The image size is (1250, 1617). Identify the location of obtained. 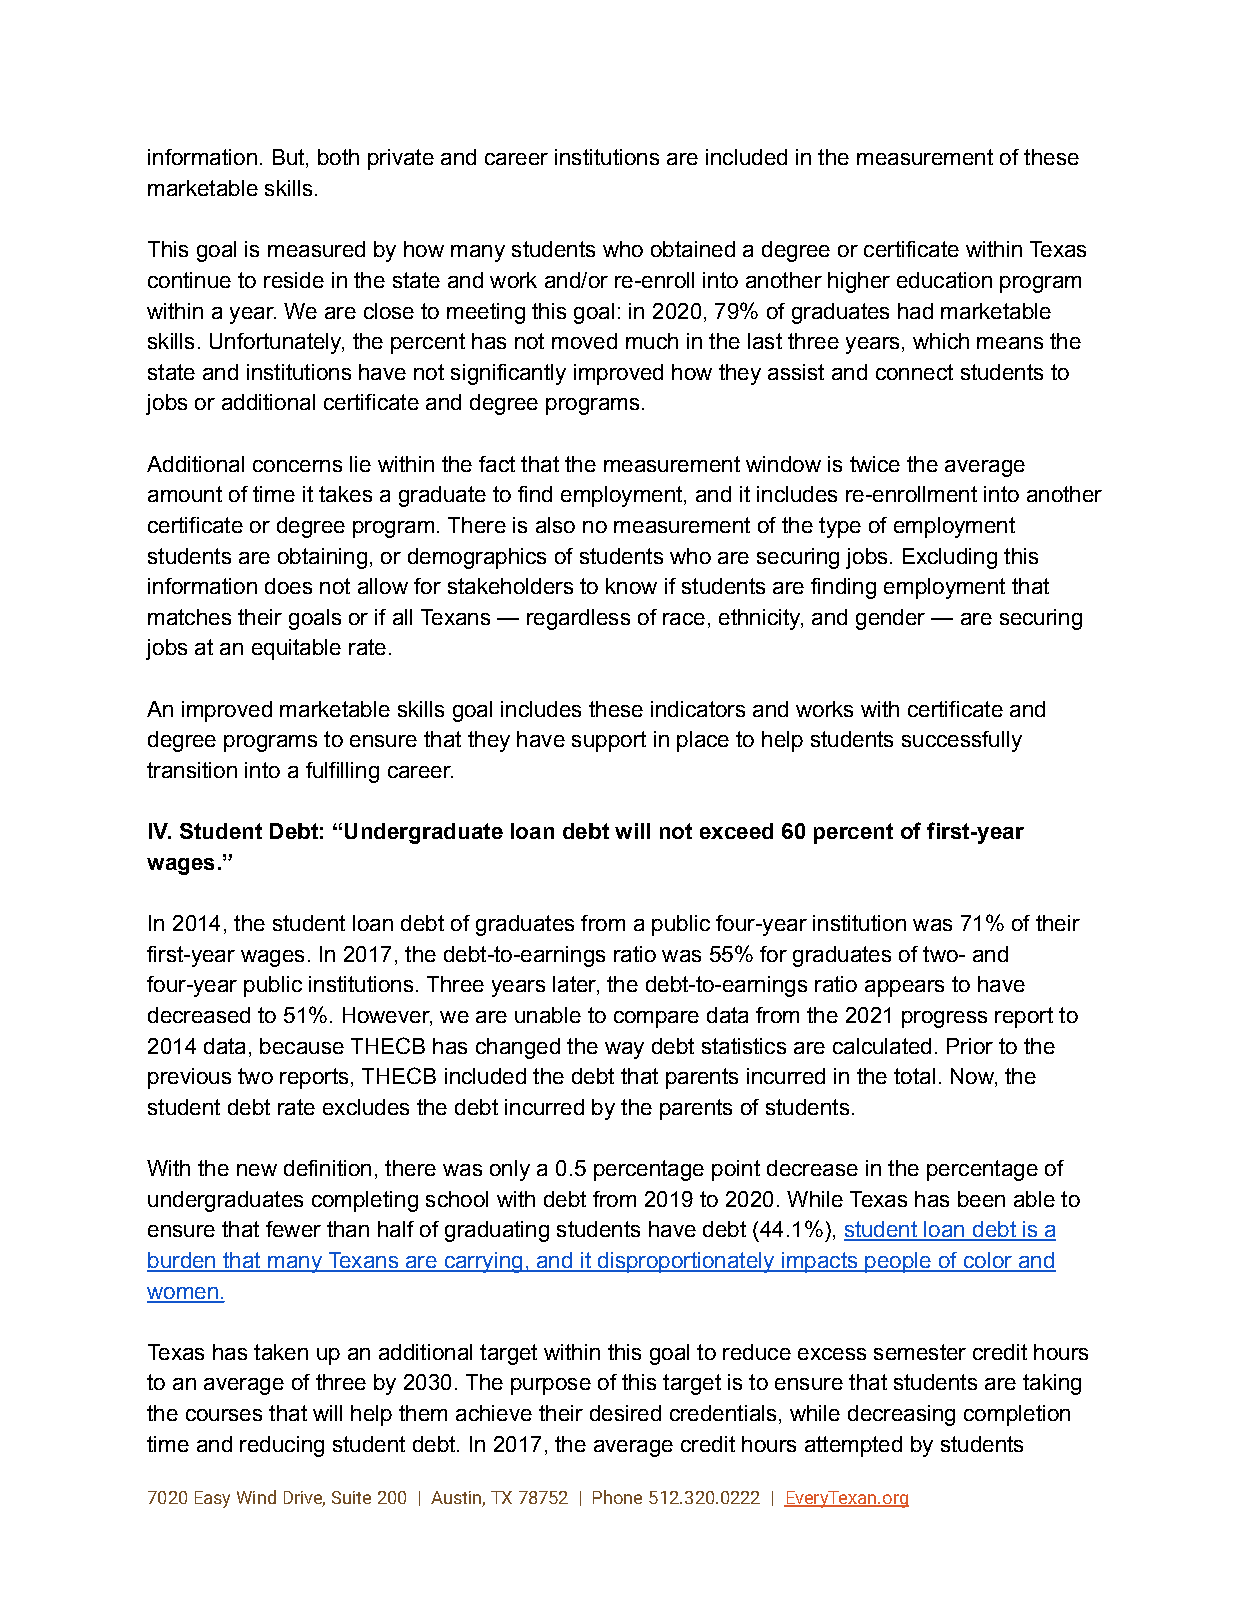
(693, 249).
